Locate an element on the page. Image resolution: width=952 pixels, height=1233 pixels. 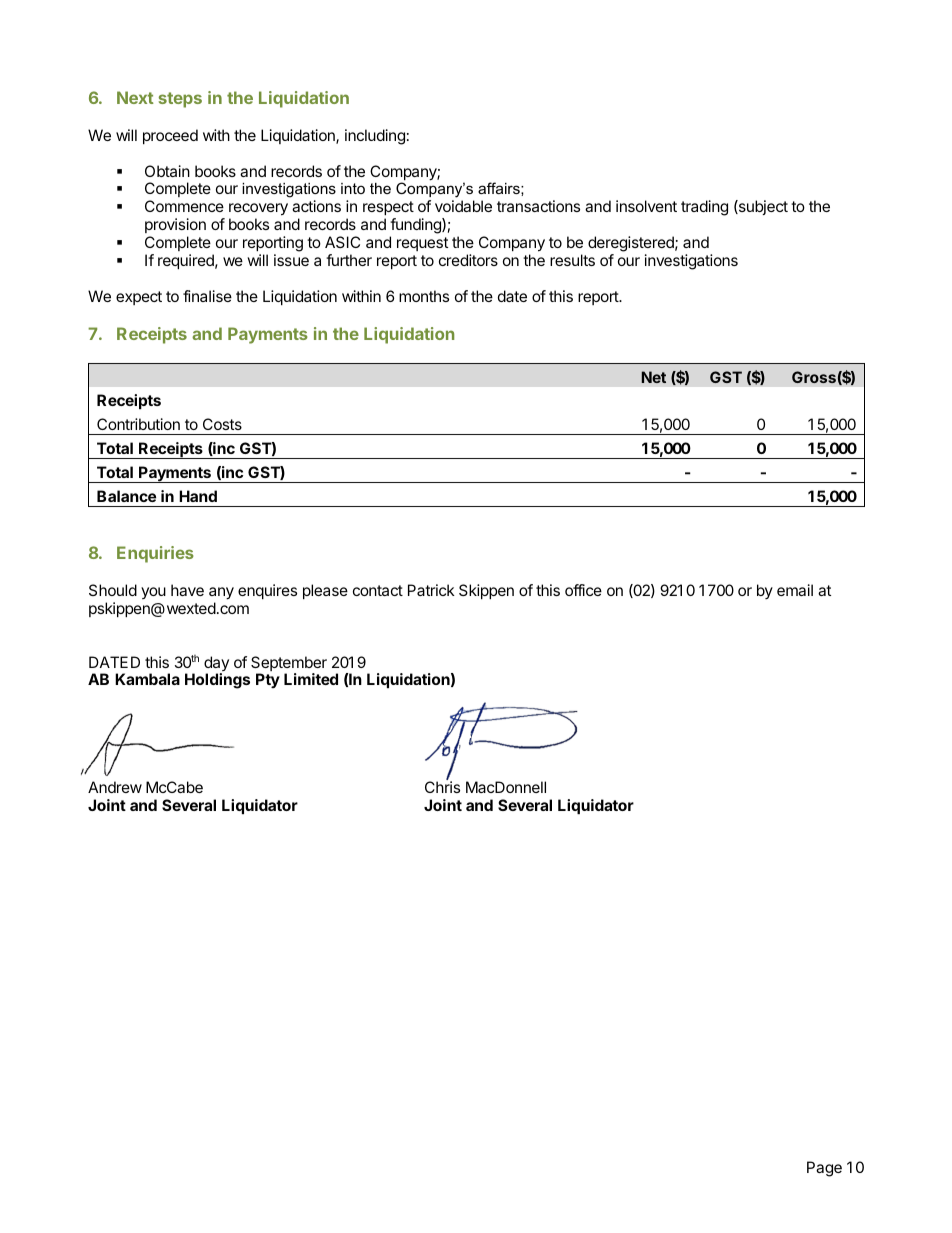
Patrick is located at coordinates (431, 590).
